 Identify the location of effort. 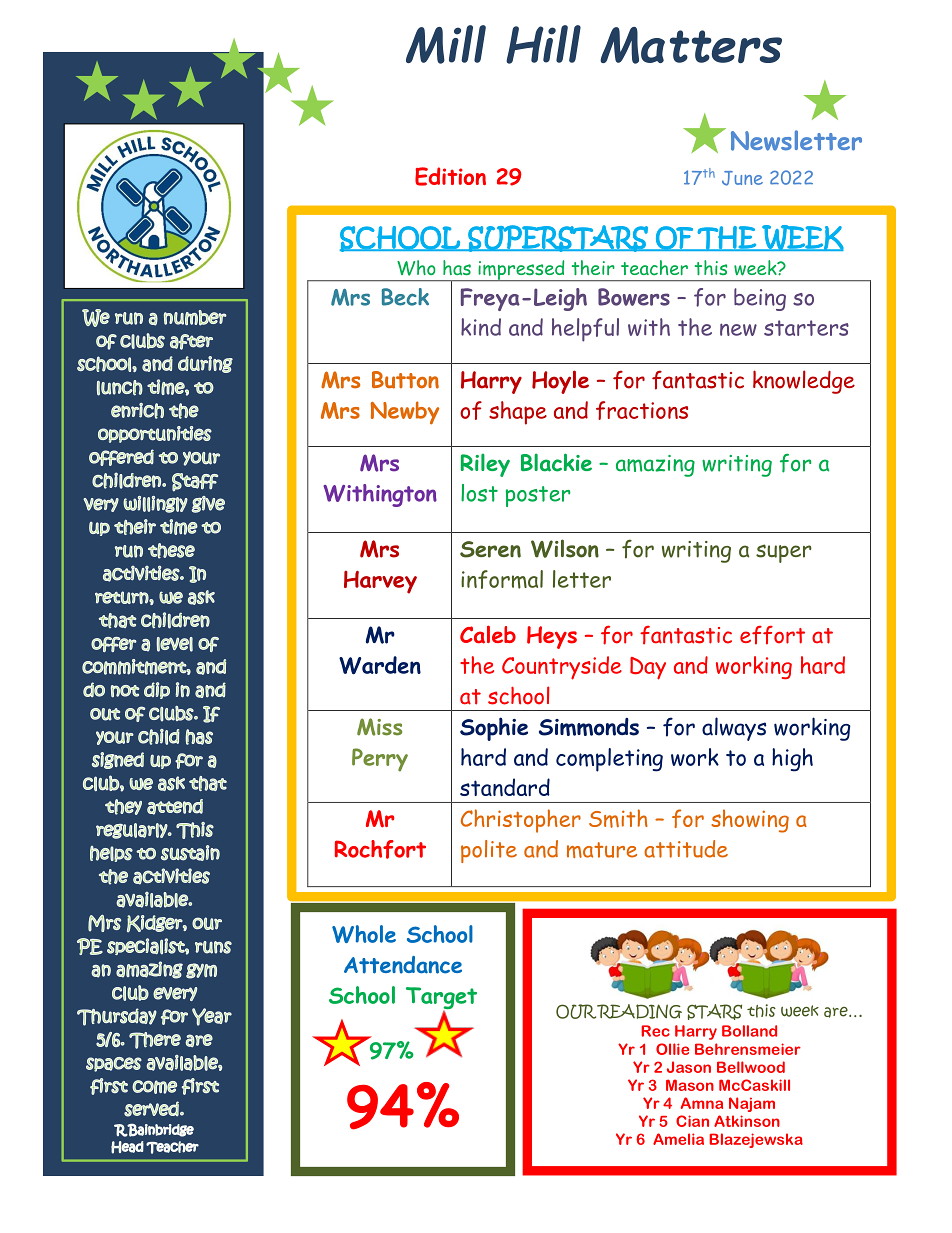
(772, 635).
